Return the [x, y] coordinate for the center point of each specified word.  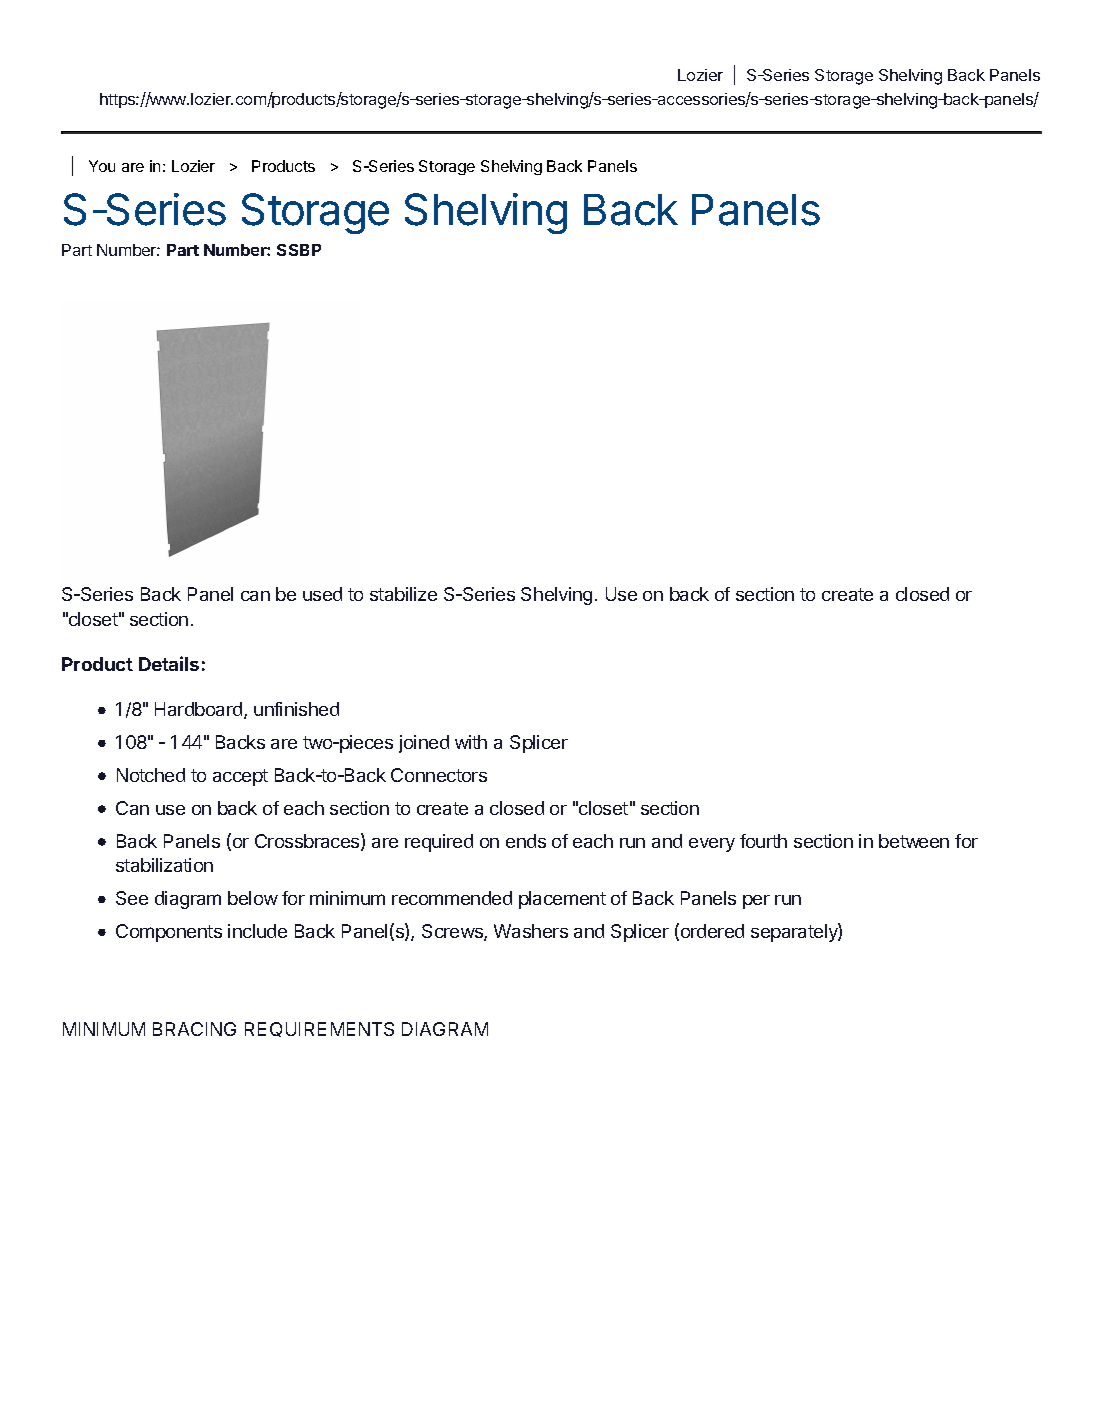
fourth [763, 841]
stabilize [403, 594]
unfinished [296, 709]
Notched [151, 775]
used [322, 594]
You [102, 166]
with [471, 742]
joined [424, 744]
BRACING [194, 1029]
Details [169, 663]
